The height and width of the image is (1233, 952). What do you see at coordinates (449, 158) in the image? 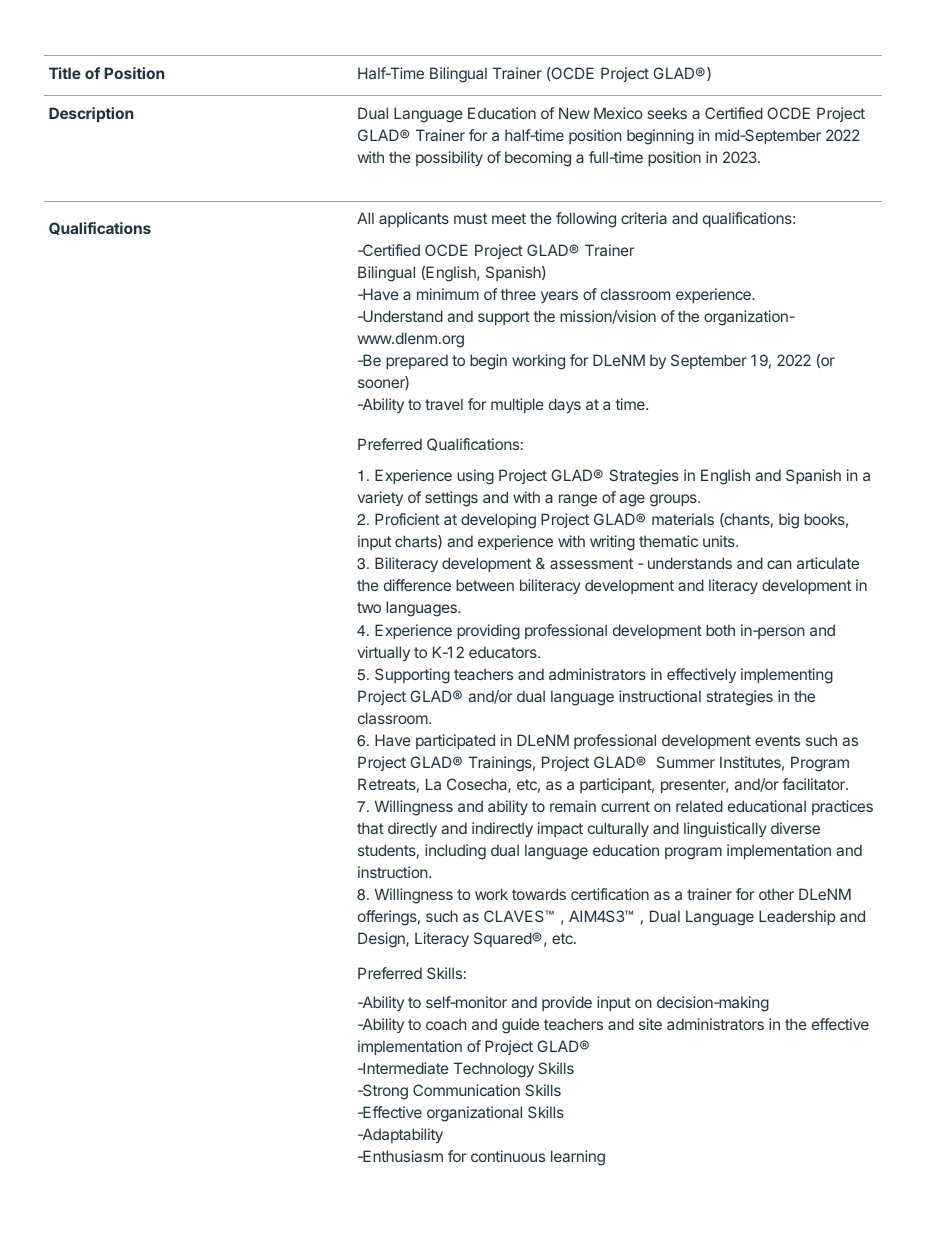
I see `possibility` at bounding box center [449, 158].
